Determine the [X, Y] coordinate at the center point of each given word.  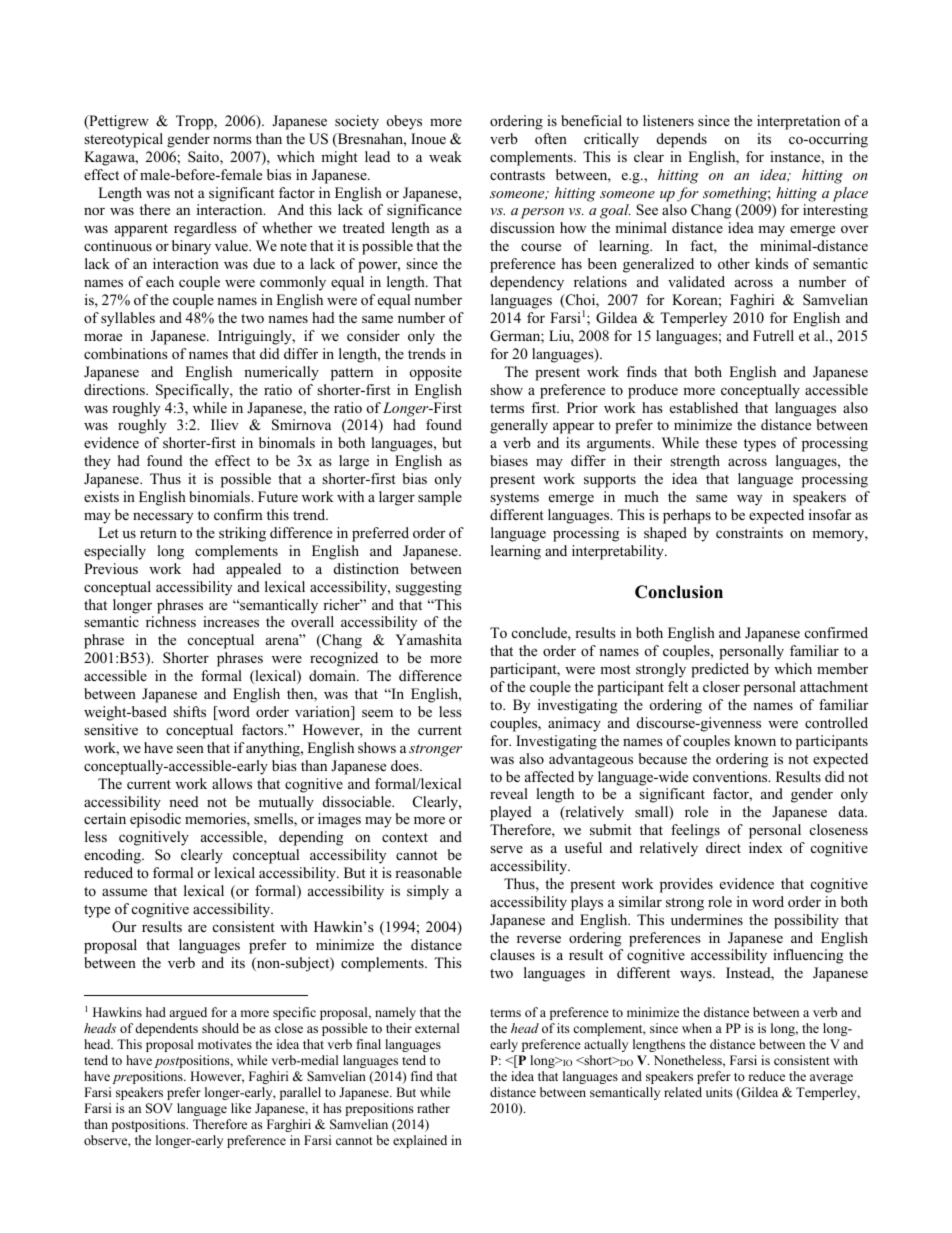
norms [232, 140]
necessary [163, 518]
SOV [159, 1108]
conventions [731, 776]
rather [433, 1108]
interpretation [798, 122]
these [721, 442]
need [184, 801]
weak [445, 156]
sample [440, 498]
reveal [509, 793]
